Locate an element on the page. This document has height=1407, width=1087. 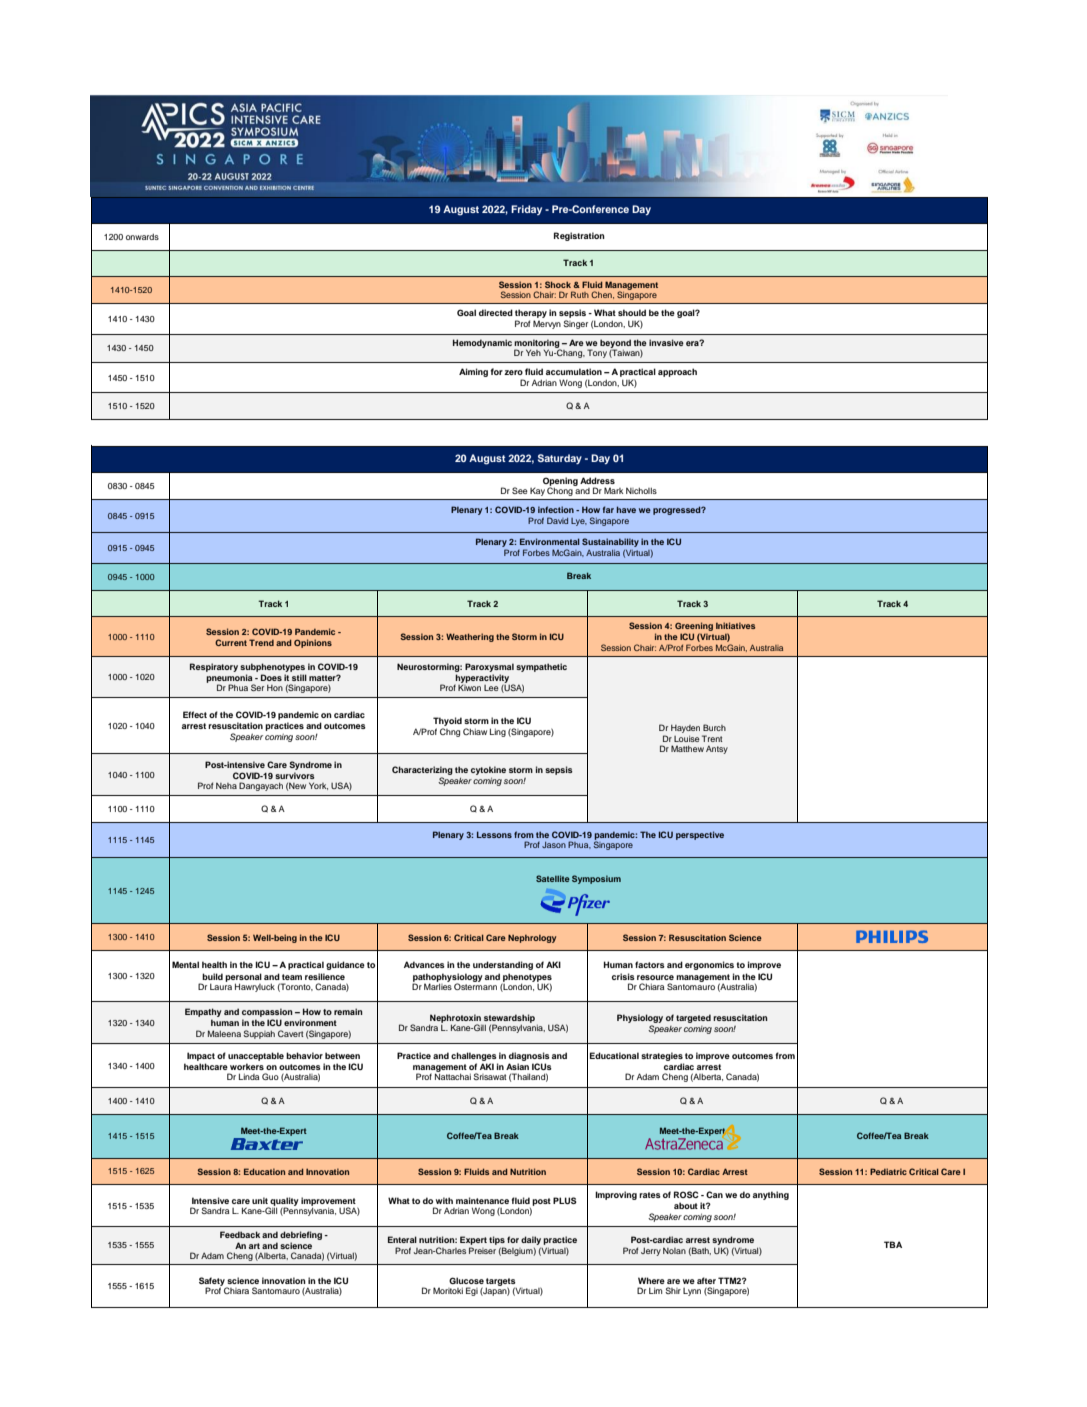
Weathering is located at coordinates (470, 637).
